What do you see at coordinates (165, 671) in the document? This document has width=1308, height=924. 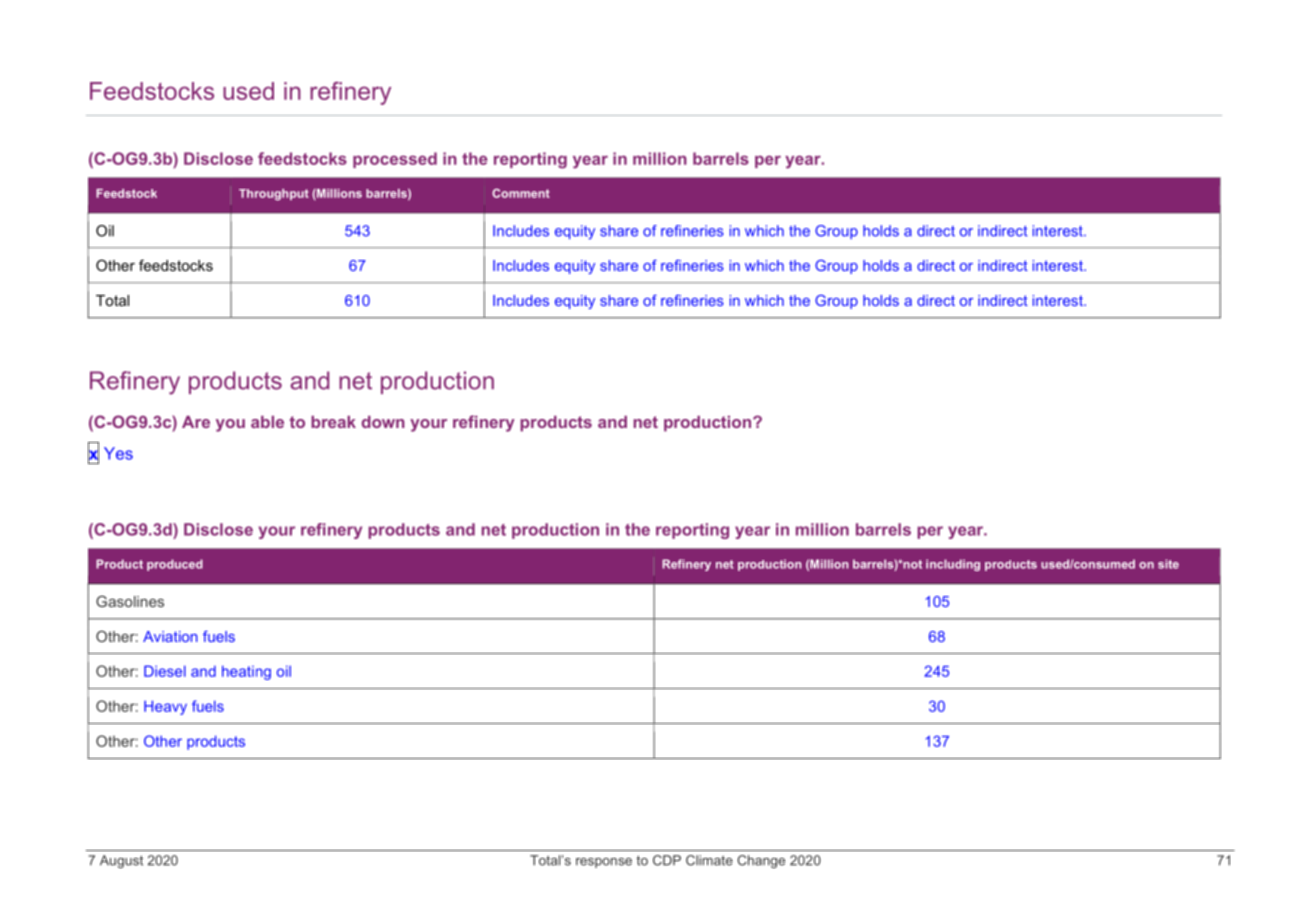 I see `Diesel` at bounding box center [165, 671].
